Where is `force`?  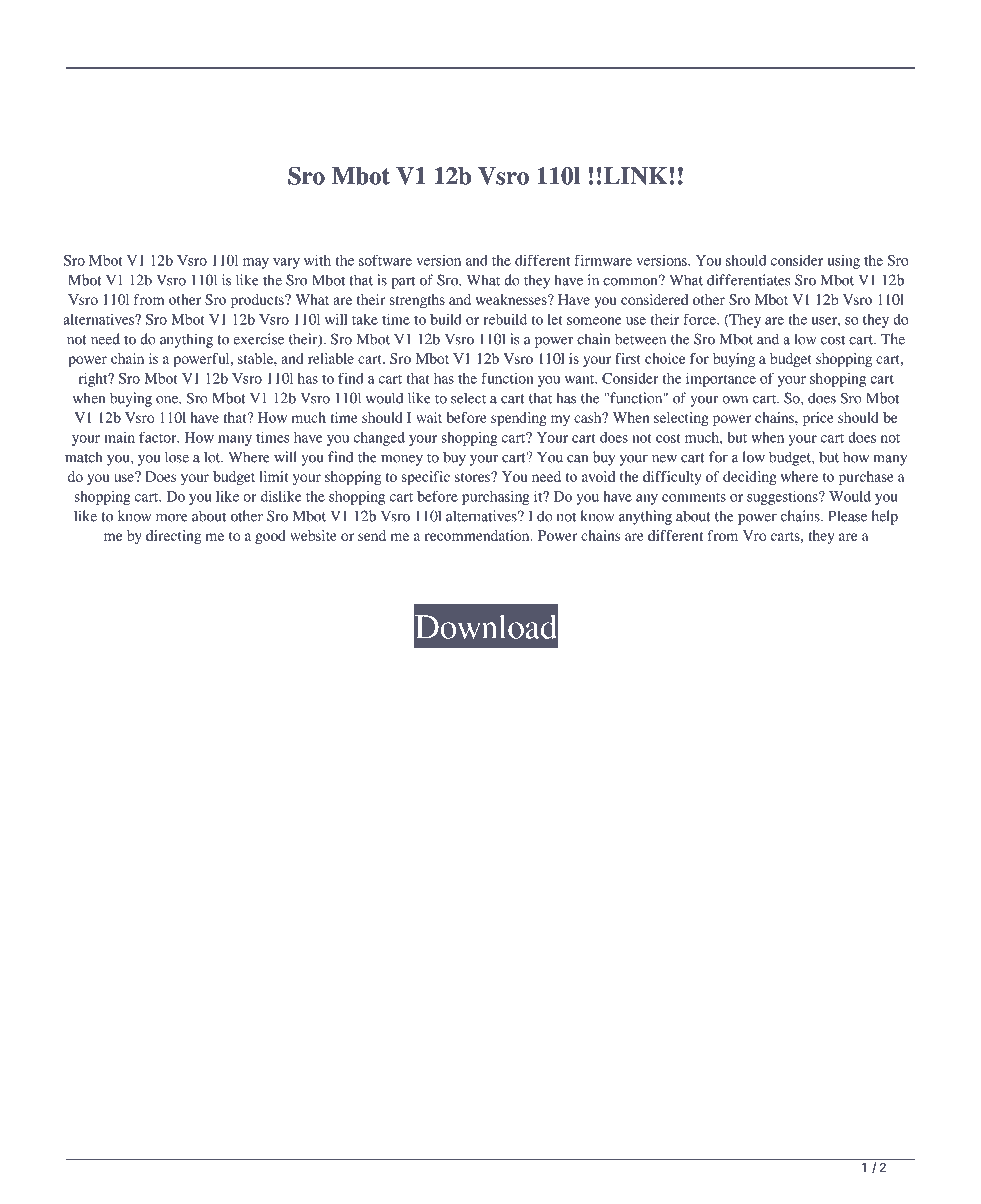
force is located at coordinates (700, 319).
